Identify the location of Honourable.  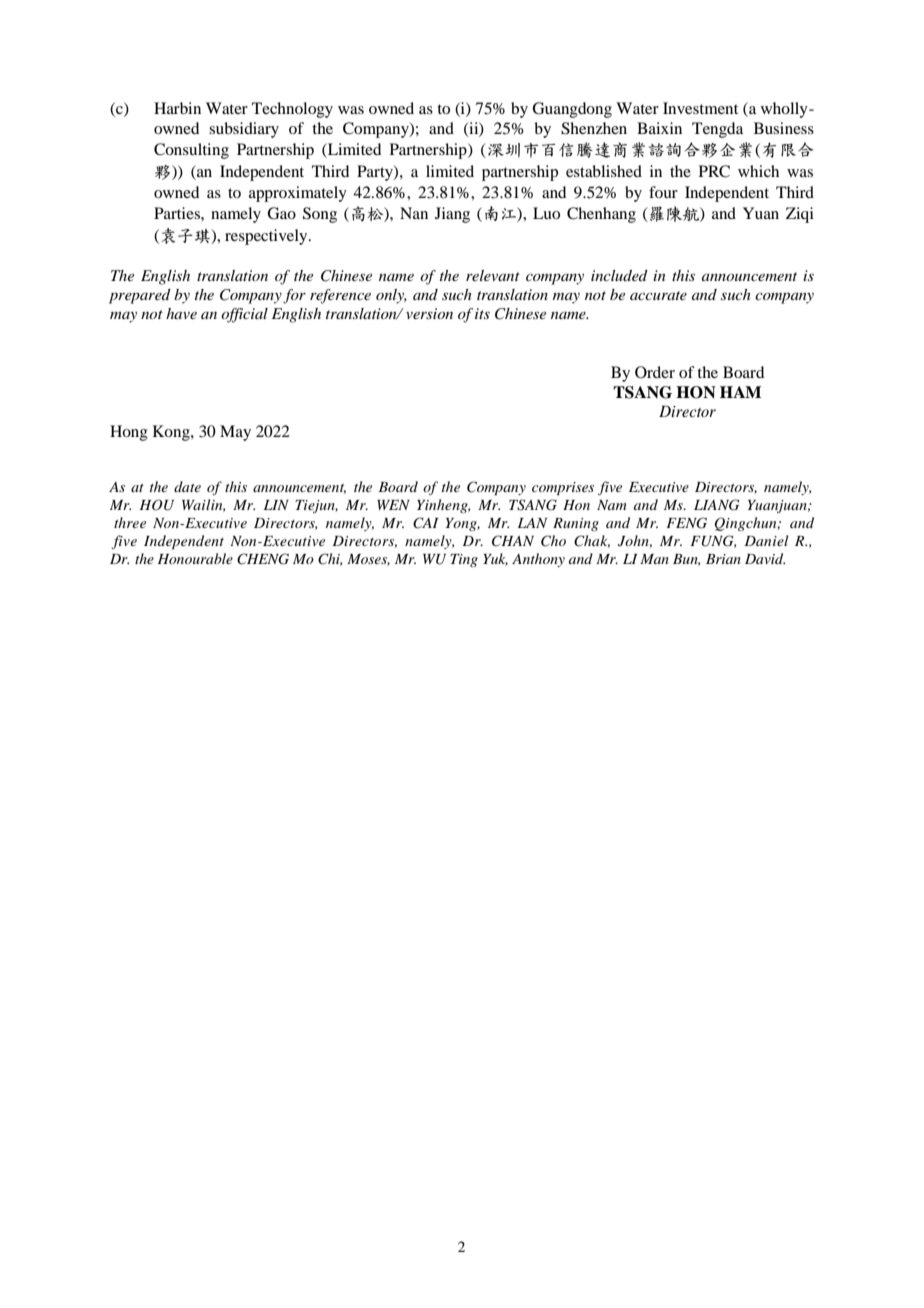
(195, 558).
